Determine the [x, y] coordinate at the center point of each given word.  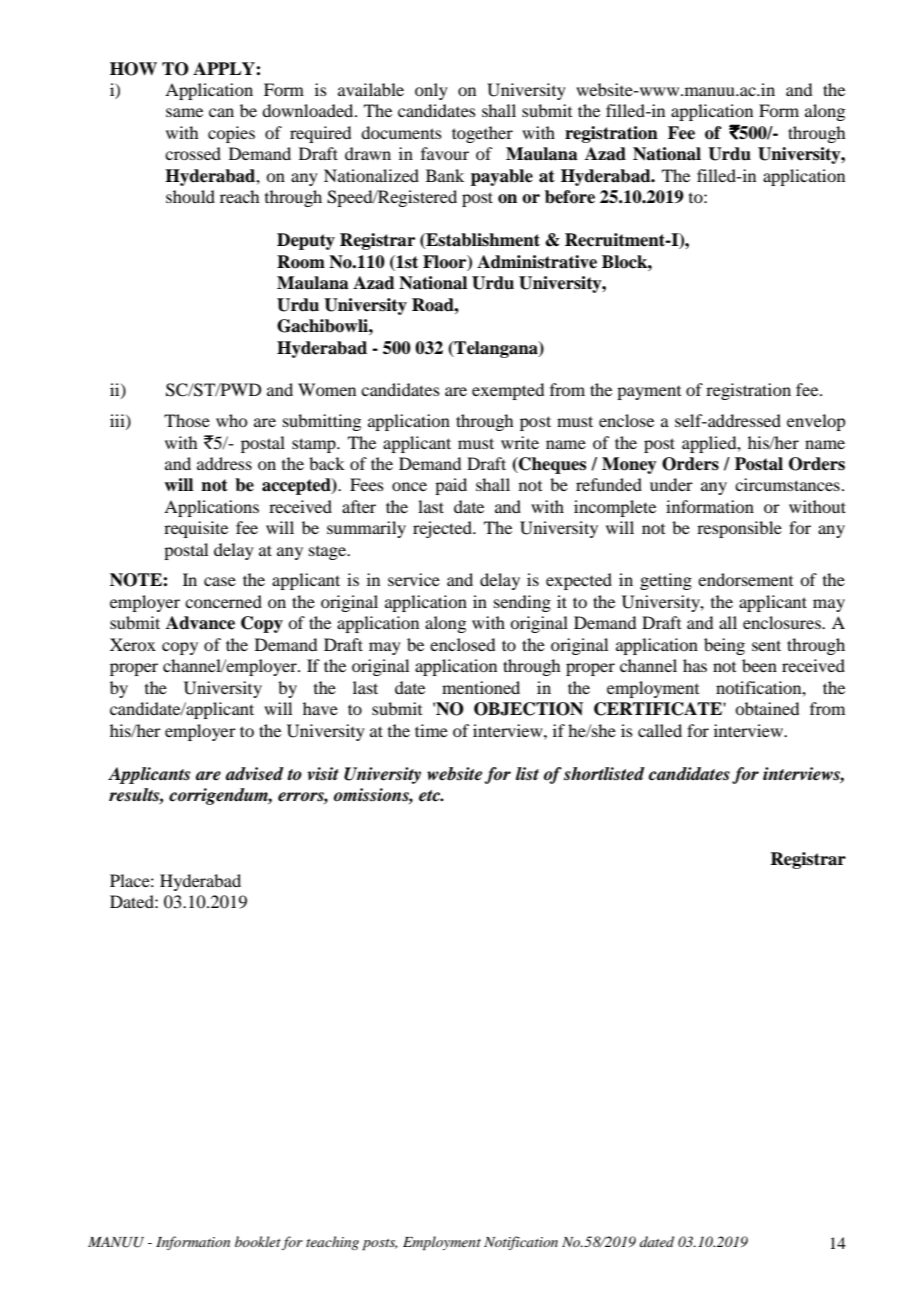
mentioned [481, 687]
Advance [200, 623]
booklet [258, 1243]
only [431, 91]
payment [649, 393]
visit [323, 773]
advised [255, 774]
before [570, 197]
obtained [767, 708]
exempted [508, 391]
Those [187, 420]
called [660, 730]
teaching [332, 1243]
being [724, 646]
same [184, 112]
